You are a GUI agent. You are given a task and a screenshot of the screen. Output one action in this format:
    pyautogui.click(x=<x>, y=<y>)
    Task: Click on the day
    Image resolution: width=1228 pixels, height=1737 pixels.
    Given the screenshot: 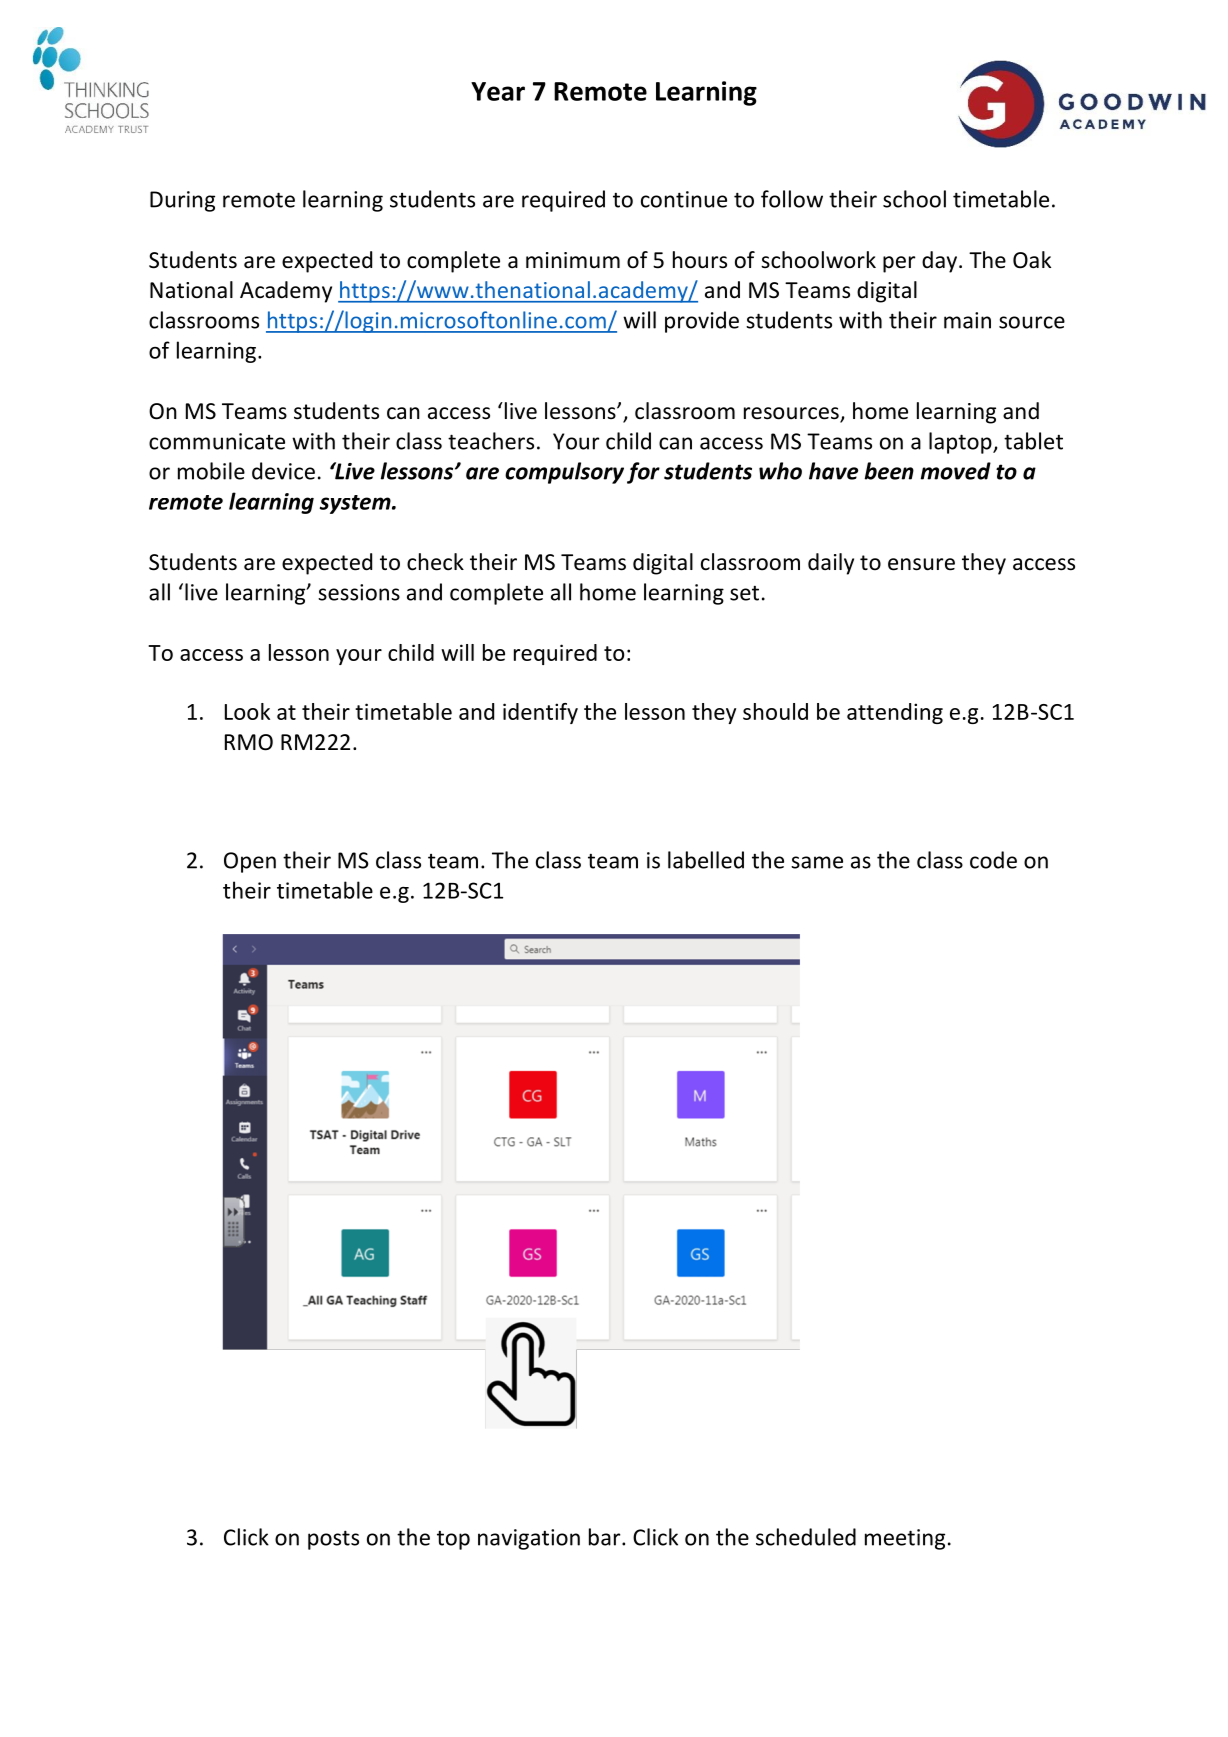 What is the action you would take?
    pyautogui.click(x=941, y=262)
